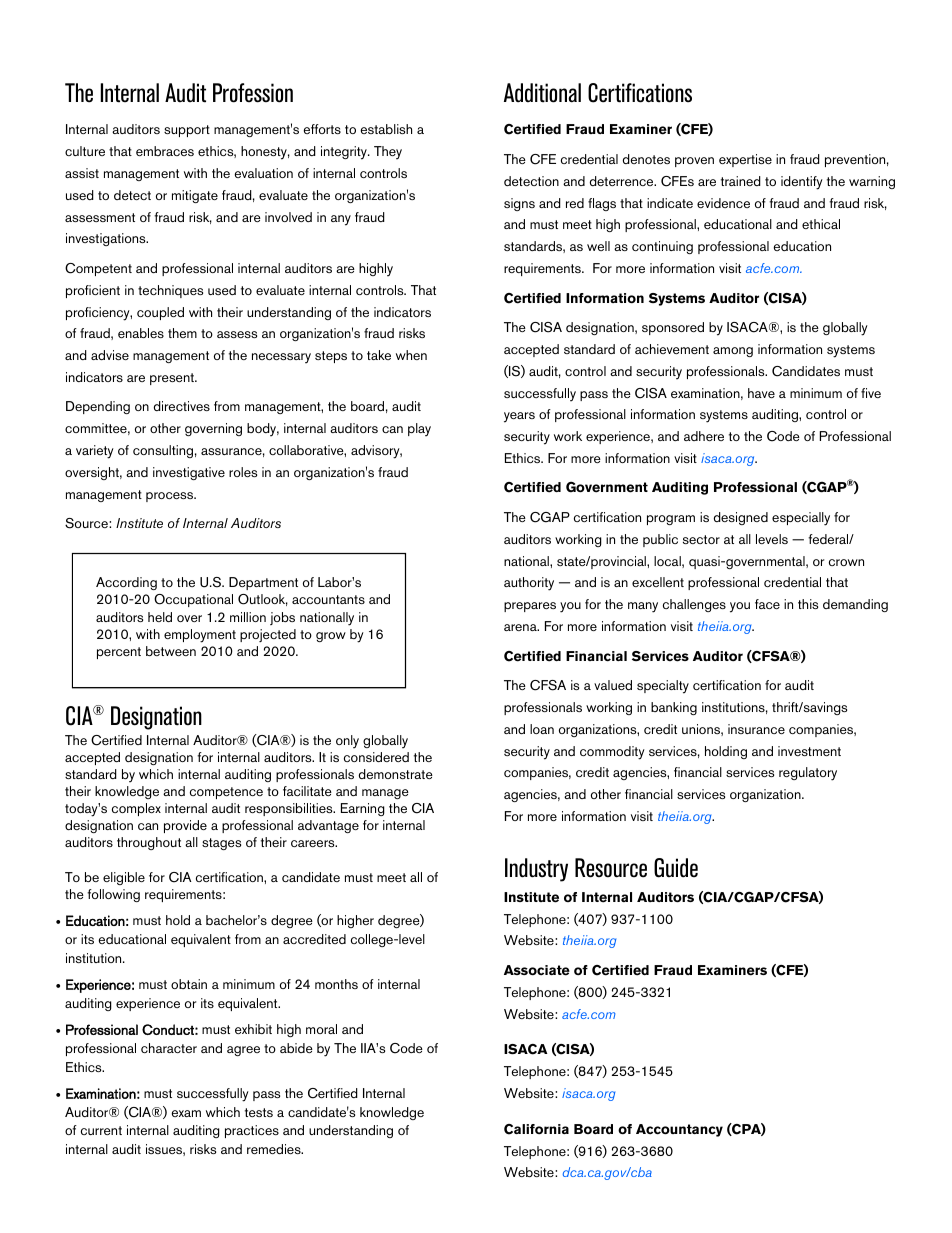 The image size is (952, 1233). Describe the element at coordinates (542, 93) in the screenshot. I see `Additional` at that location.
